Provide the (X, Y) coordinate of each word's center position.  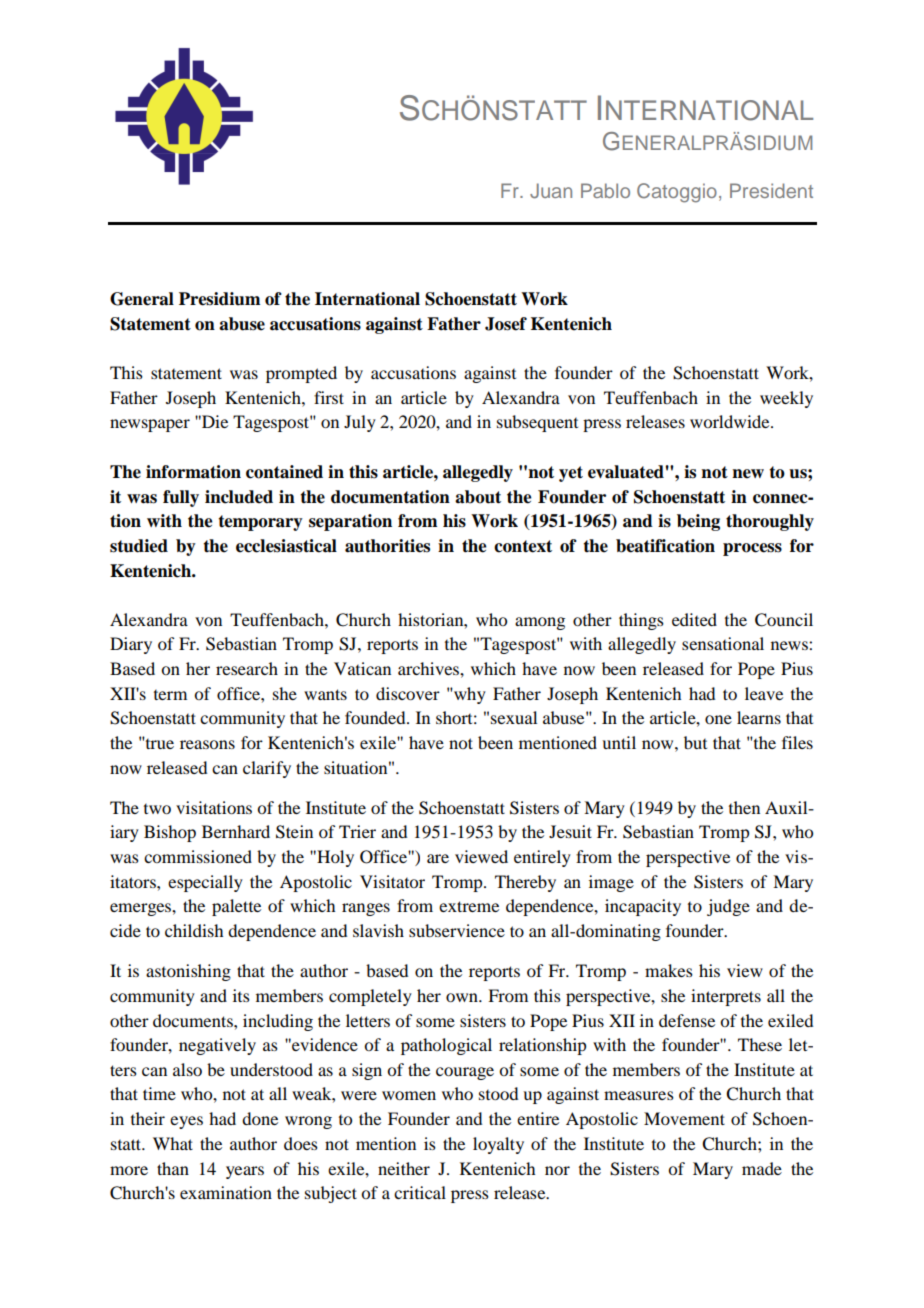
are (438, 858)
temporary (260, 523)
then (744, 807)
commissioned (198, 856)
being (698, 522)
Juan (551, 191)
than (173, 1168)
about (478, 497)
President (771, 190)
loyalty (498, 1145)
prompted (301, 374)
